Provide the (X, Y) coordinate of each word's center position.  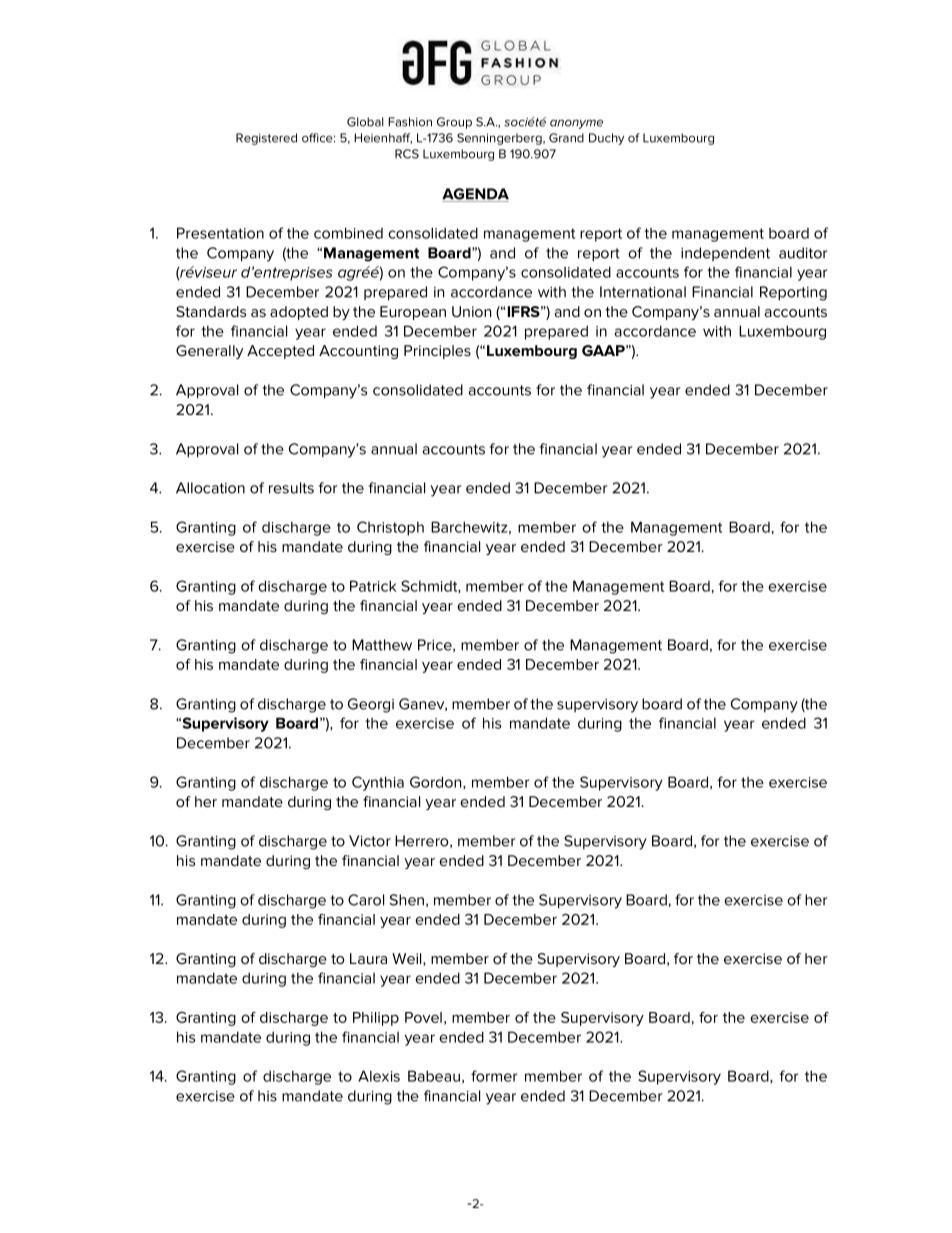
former (494, 1076)
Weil (408, 959)
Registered (266, 139)
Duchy (606, 139)
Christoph (390, 528)
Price (436, 645)
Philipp (376, 1019)
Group (454, 123)
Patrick (373, 586)
